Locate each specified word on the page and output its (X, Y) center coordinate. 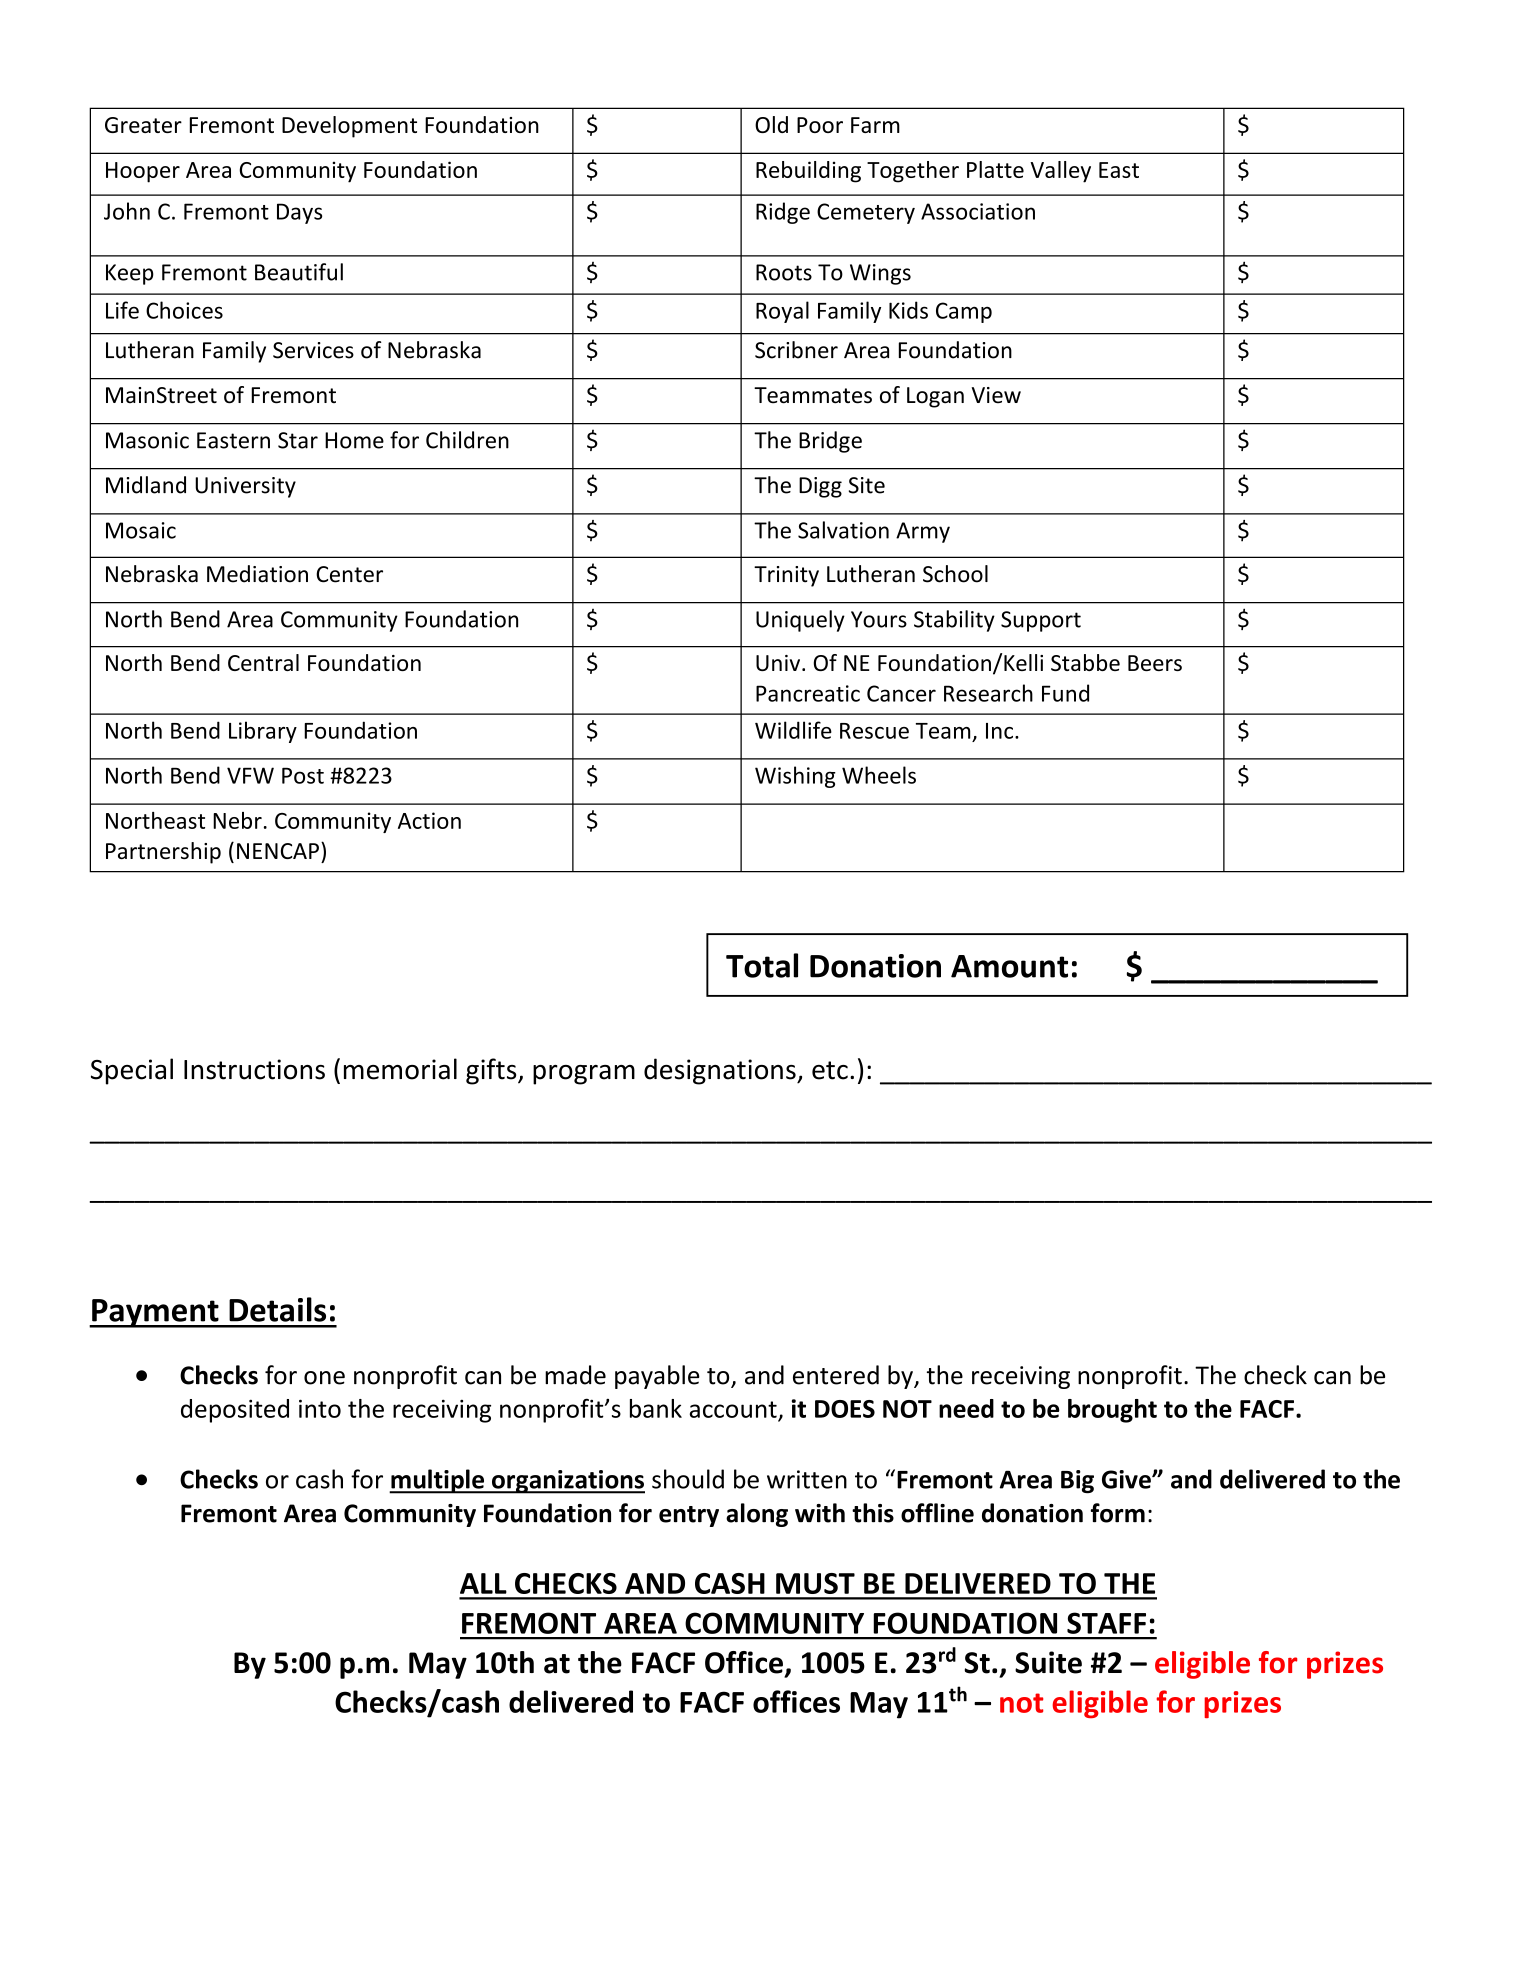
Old (771, 124)
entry (689, 1516)
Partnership (163, 853)
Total (762, 965)
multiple (438, 1481)
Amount (1009, 966)
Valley (1060, 172)
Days (299, 213)
